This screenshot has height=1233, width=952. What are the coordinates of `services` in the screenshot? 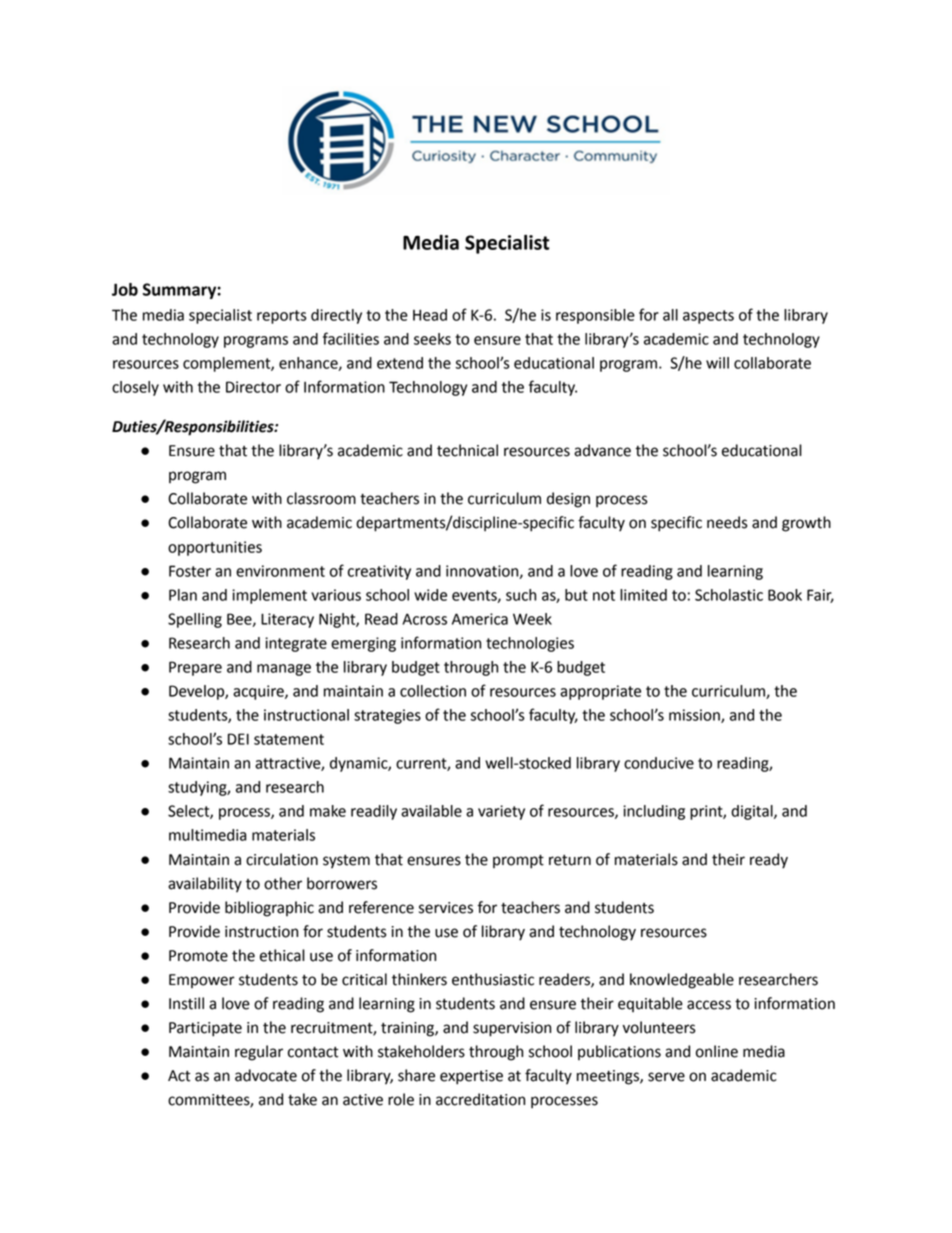 It's located at (446, 908).
